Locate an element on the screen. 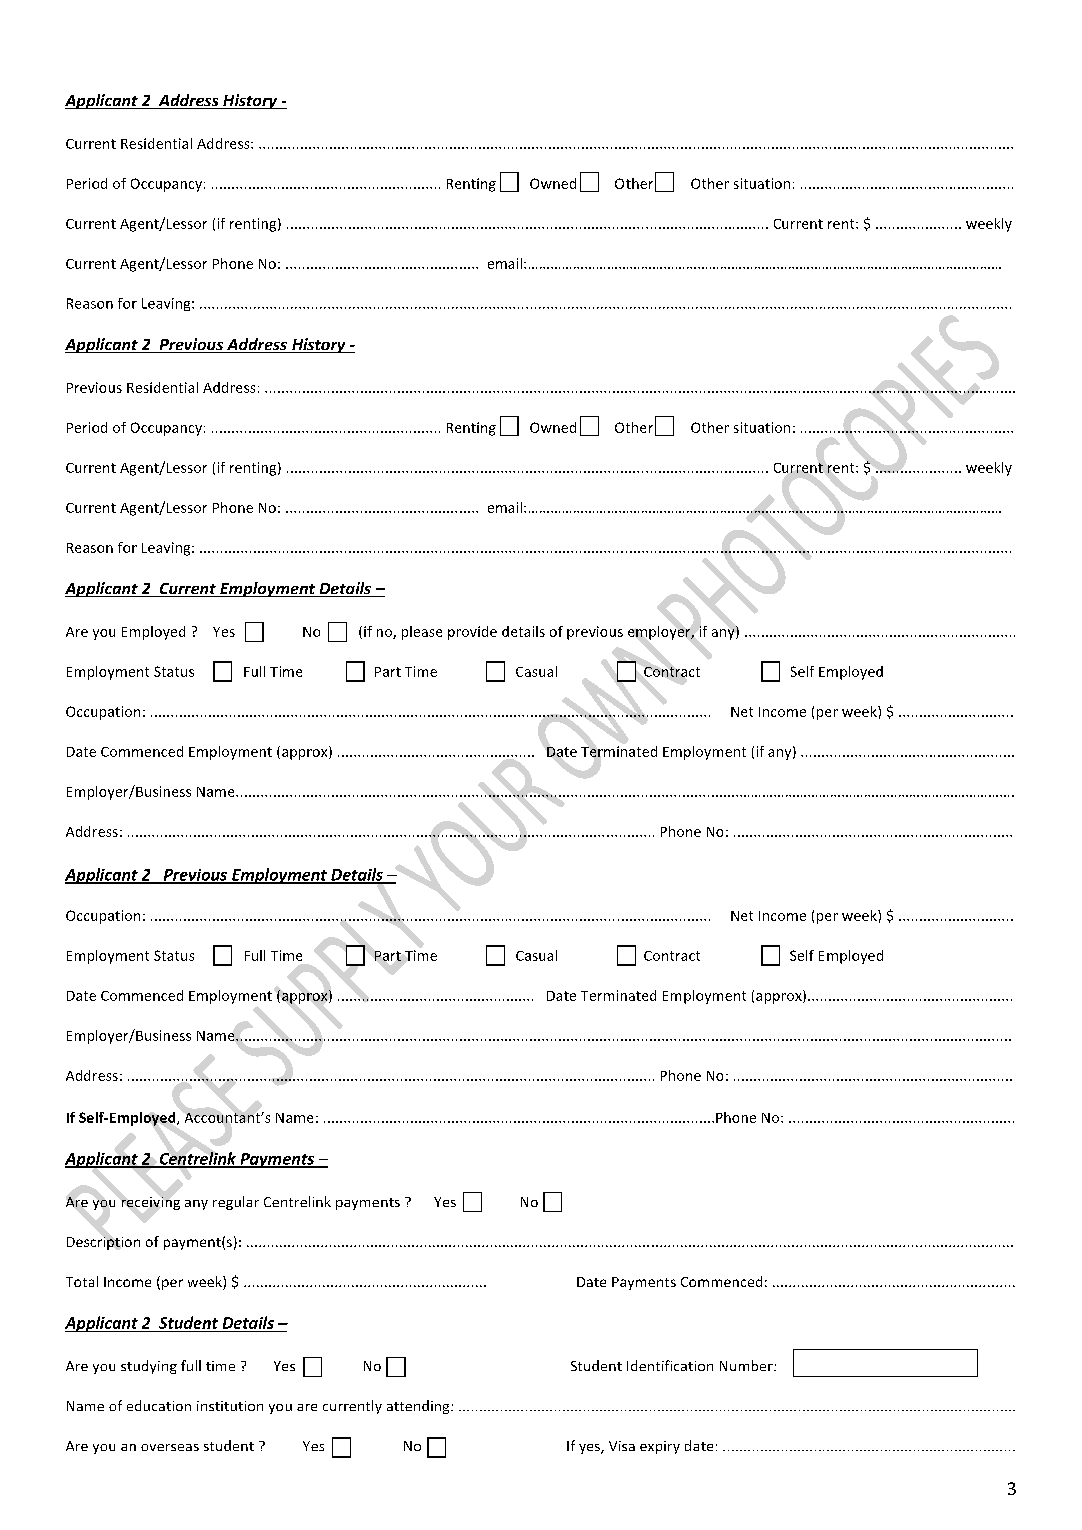  Number is located at coordinates (747, 1365).
